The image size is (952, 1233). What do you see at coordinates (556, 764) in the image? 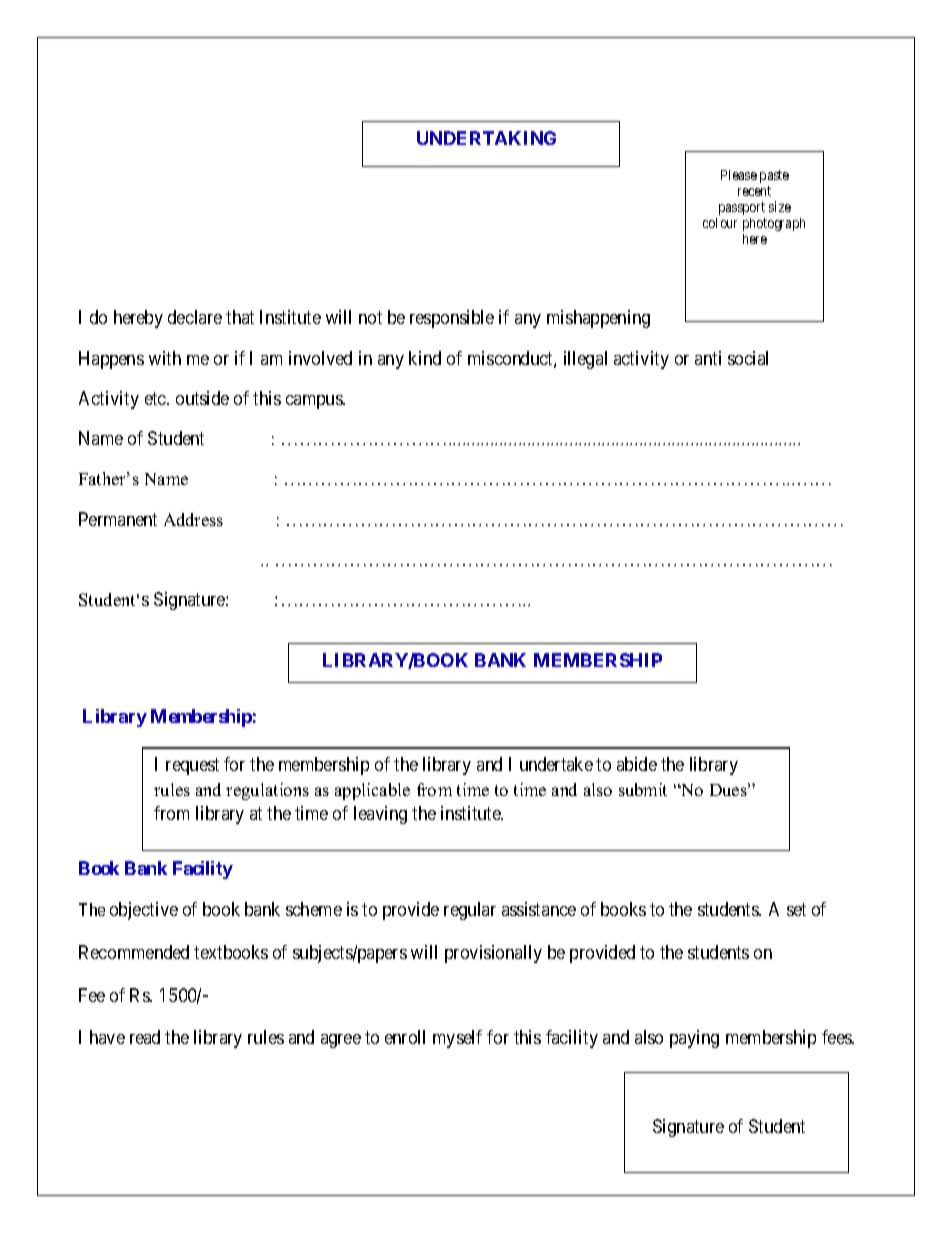
I see `undertake` at bounding box center [556, 764].
